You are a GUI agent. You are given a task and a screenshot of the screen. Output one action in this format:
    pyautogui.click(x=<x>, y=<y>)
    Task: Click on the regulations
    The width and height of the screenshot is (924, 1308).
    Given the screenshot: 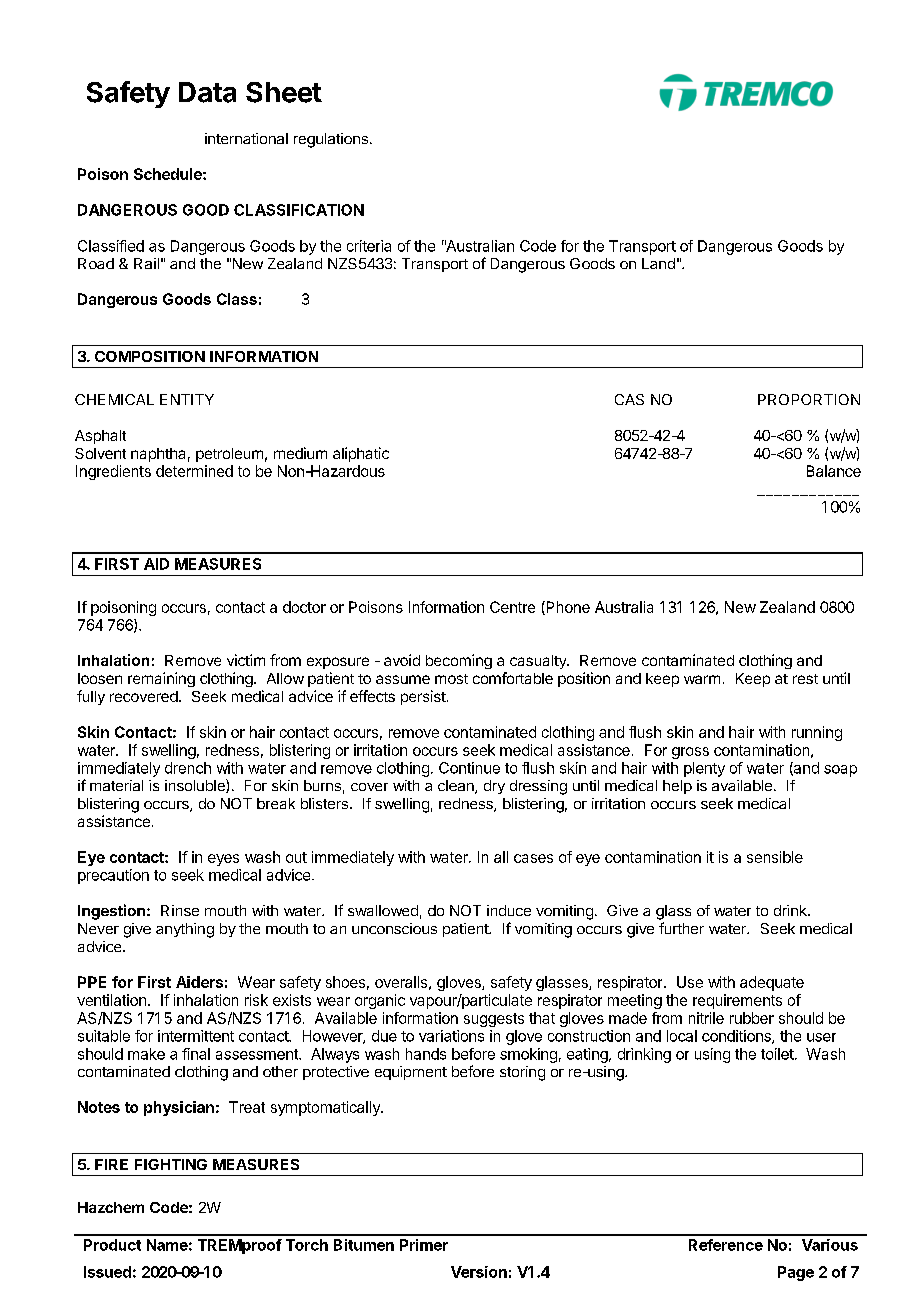 What is the action you would take?
    pyautogui.click(x=331, y=140)
